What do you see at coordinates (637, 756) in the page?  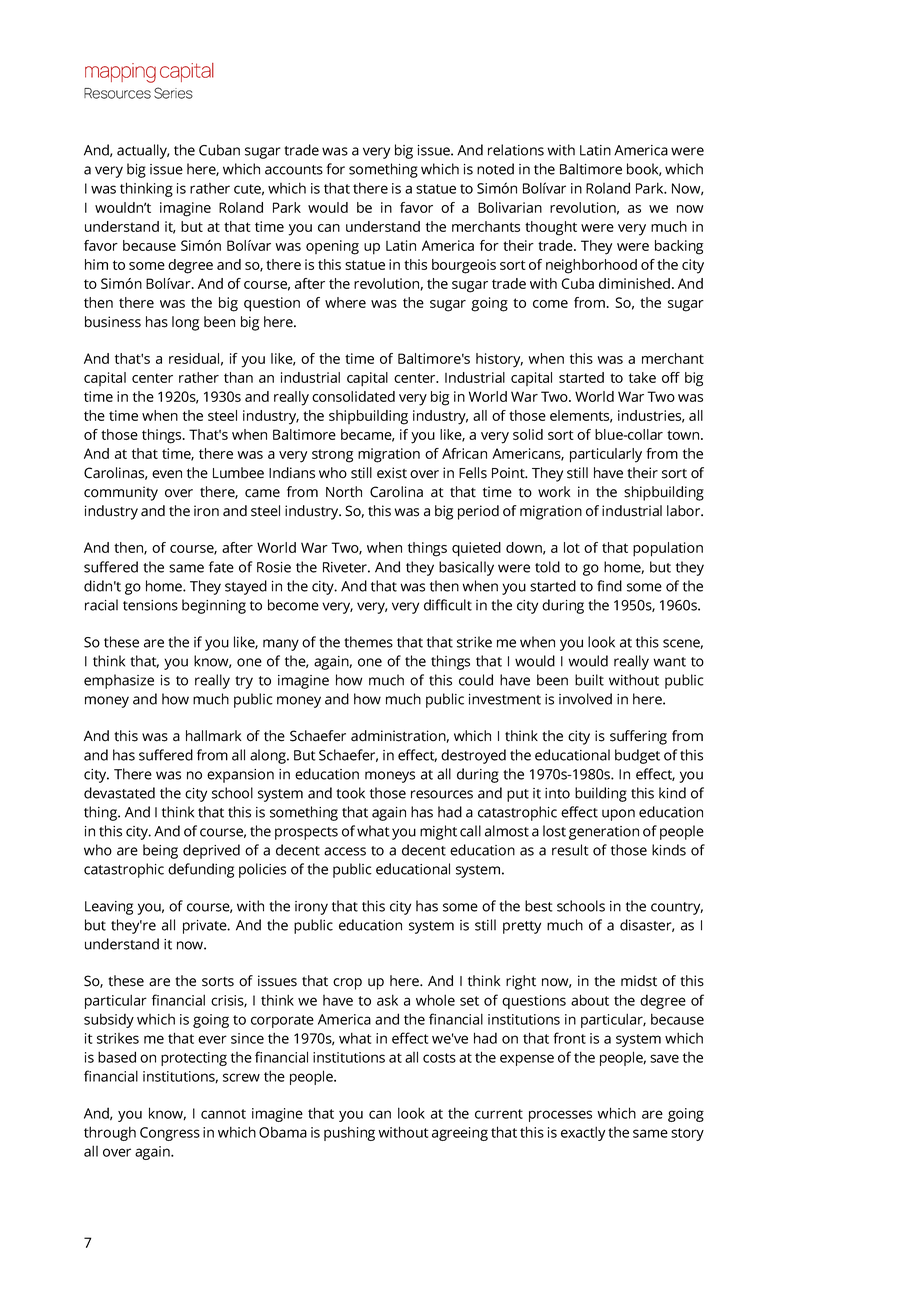 I see `budget` at bounding box center [637, 756].
